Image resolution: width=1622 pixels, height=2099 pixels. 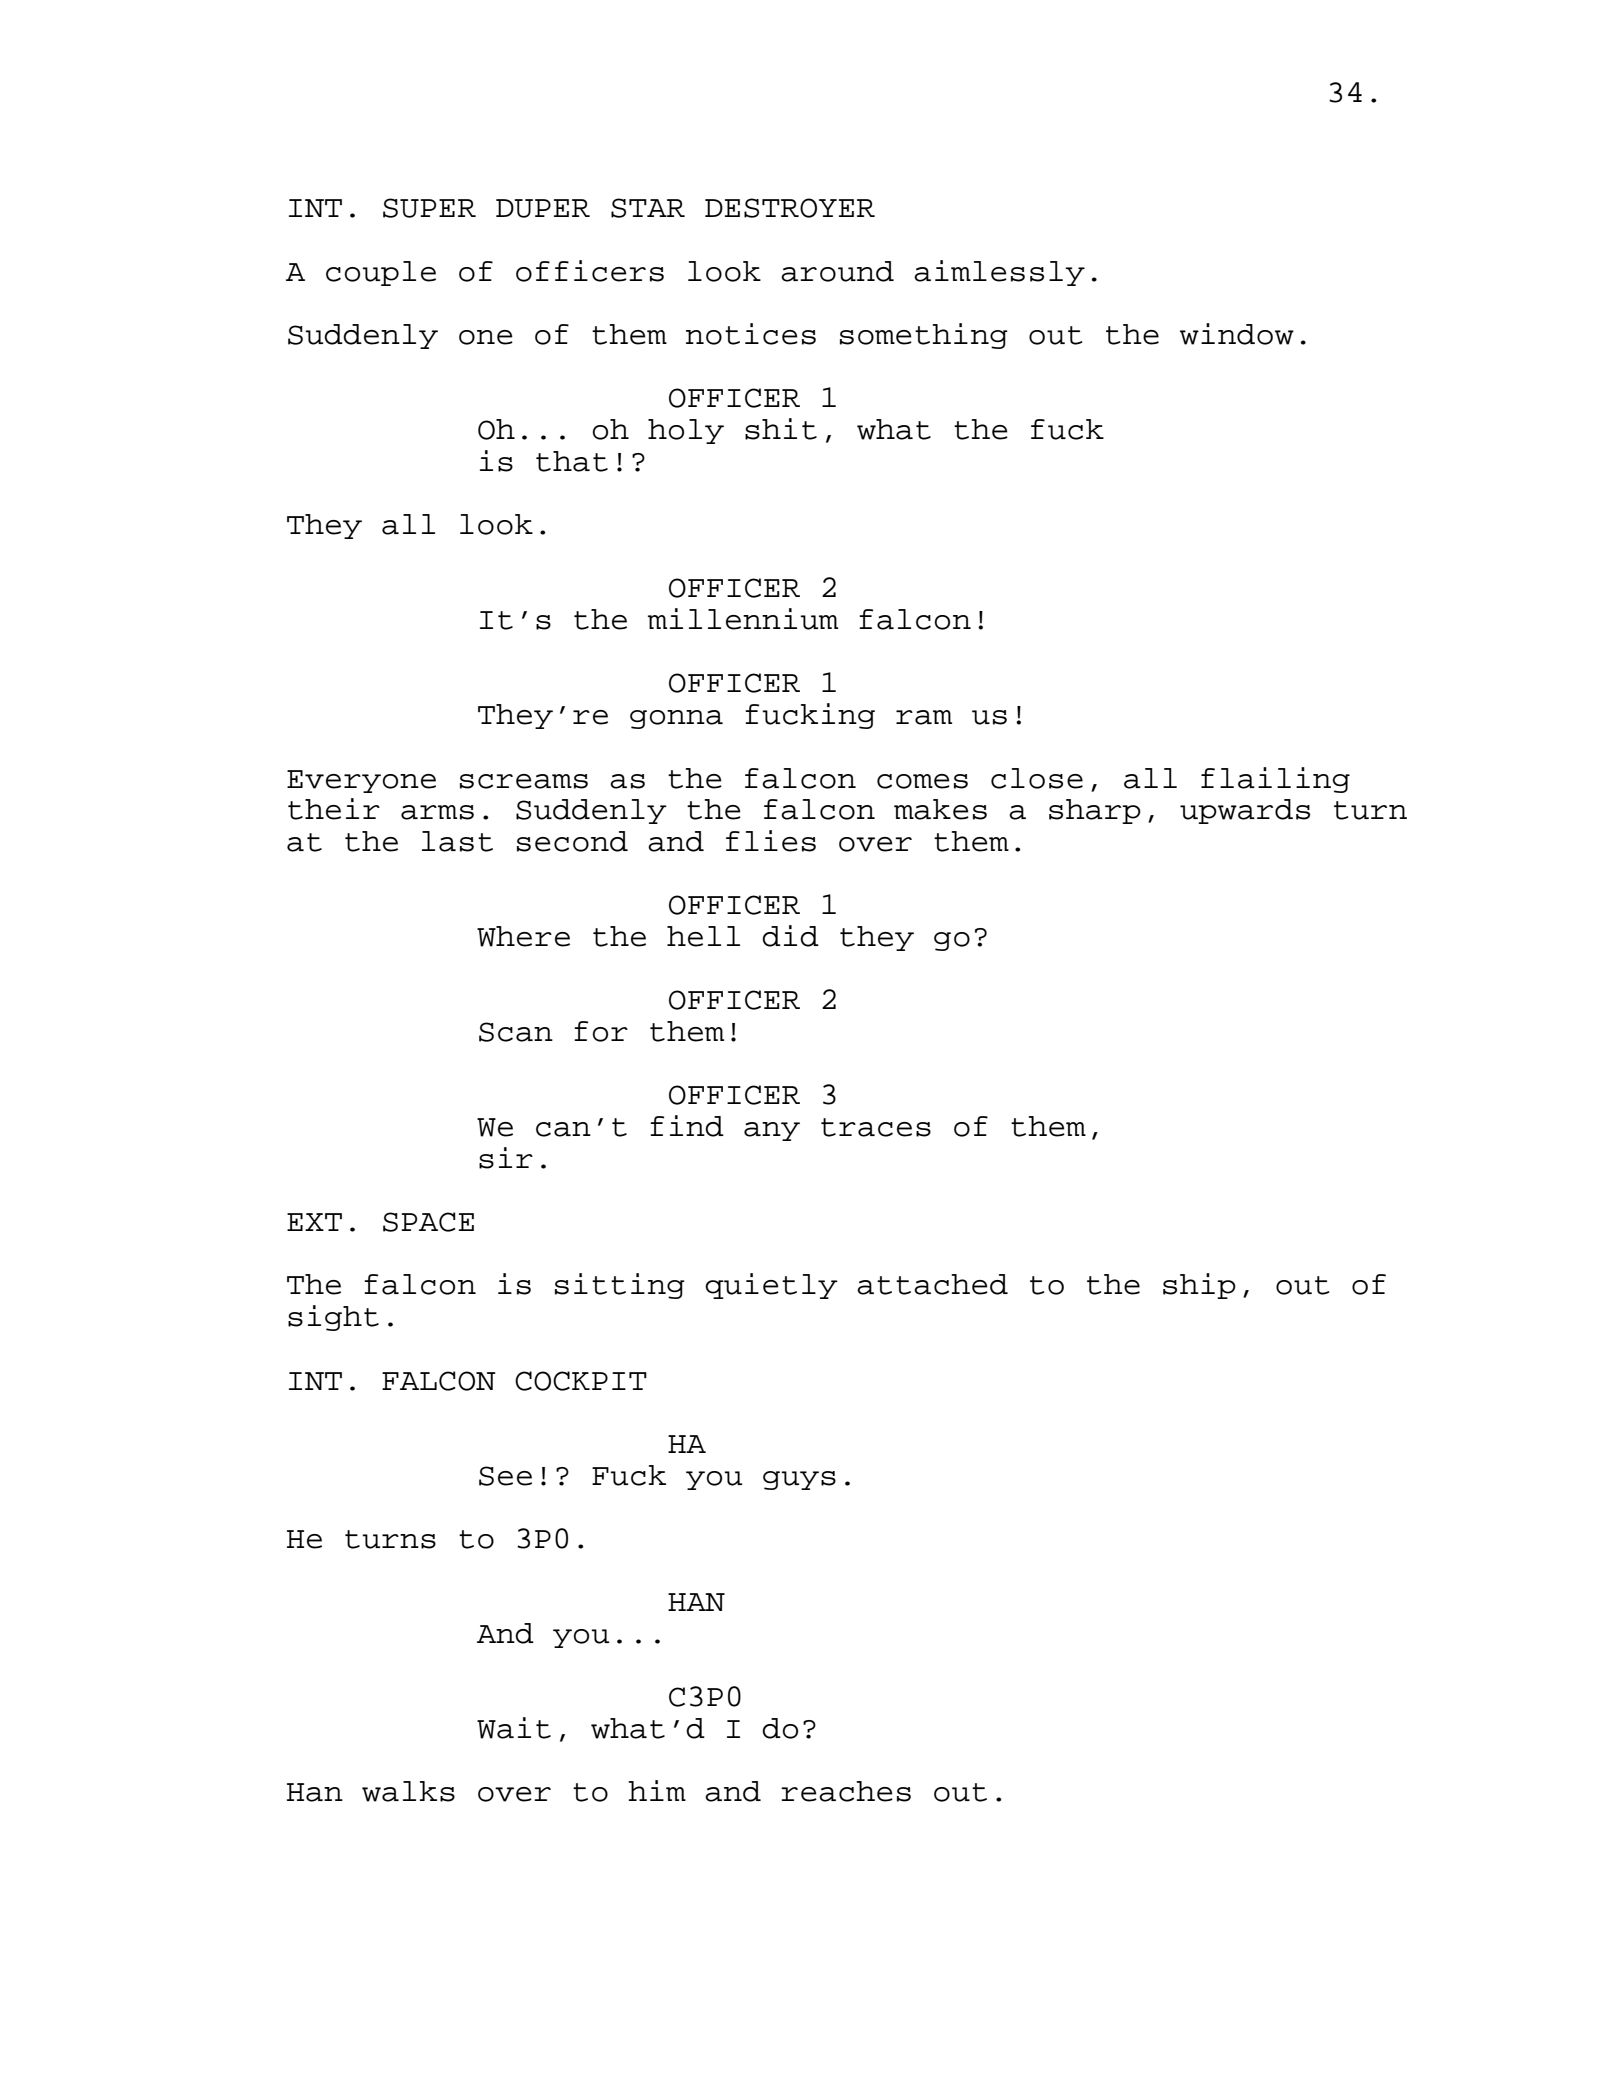 I want to click on Everyone, so click(x=361, y=781).
